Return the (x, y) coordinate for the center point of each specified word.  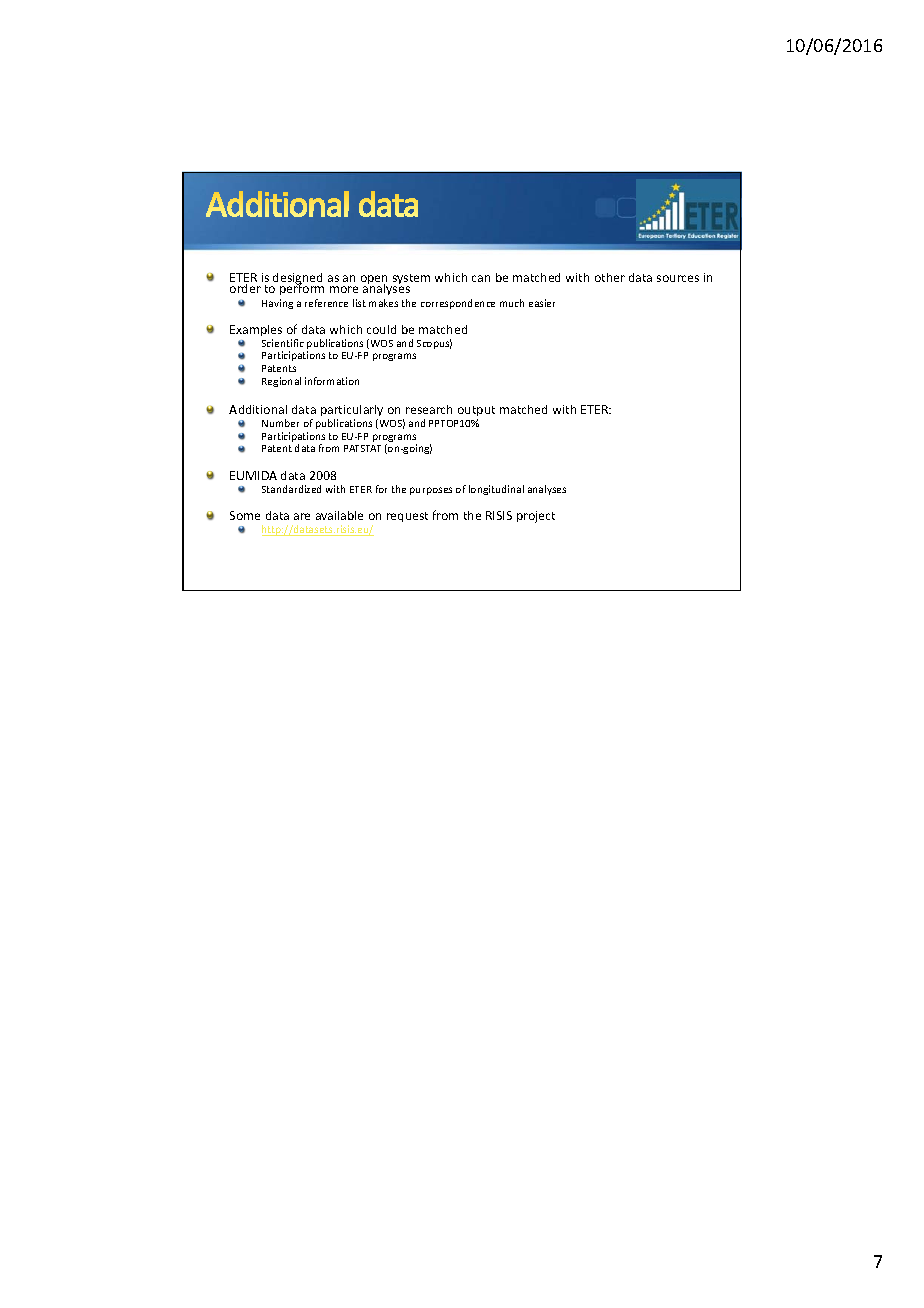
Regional (281, 382)
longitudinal (496, 490)
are (302, 516)
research (429, 409)
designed (297, 280)
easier (542, 303)
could (381, 329)
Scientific (283, 343)
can (481, 278)
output (476, 413)
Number (280, 423)
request (407, 517)
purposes (431, 491)
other (610, 277)
